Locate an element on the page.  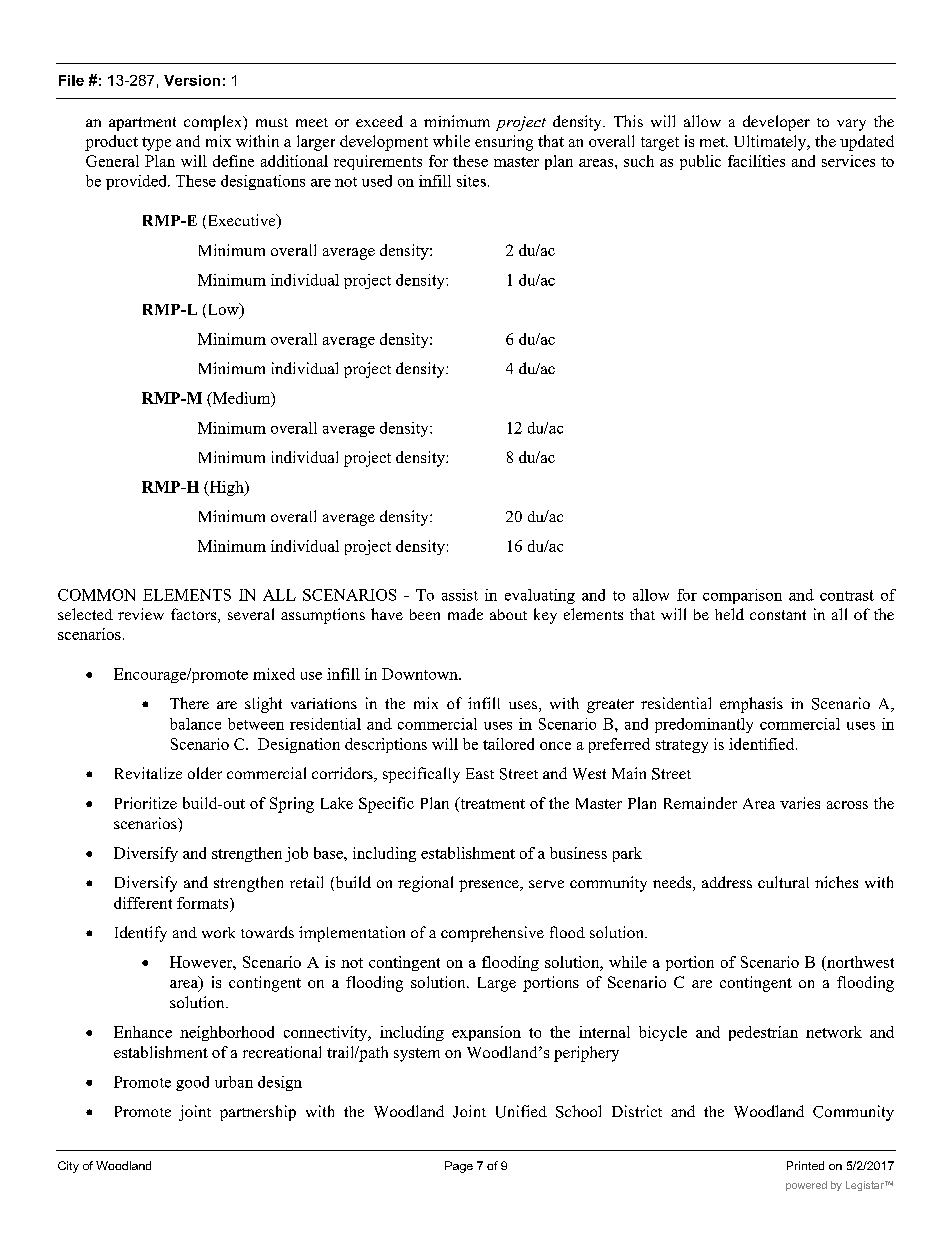
developer is located at coordinates (776, 123).
